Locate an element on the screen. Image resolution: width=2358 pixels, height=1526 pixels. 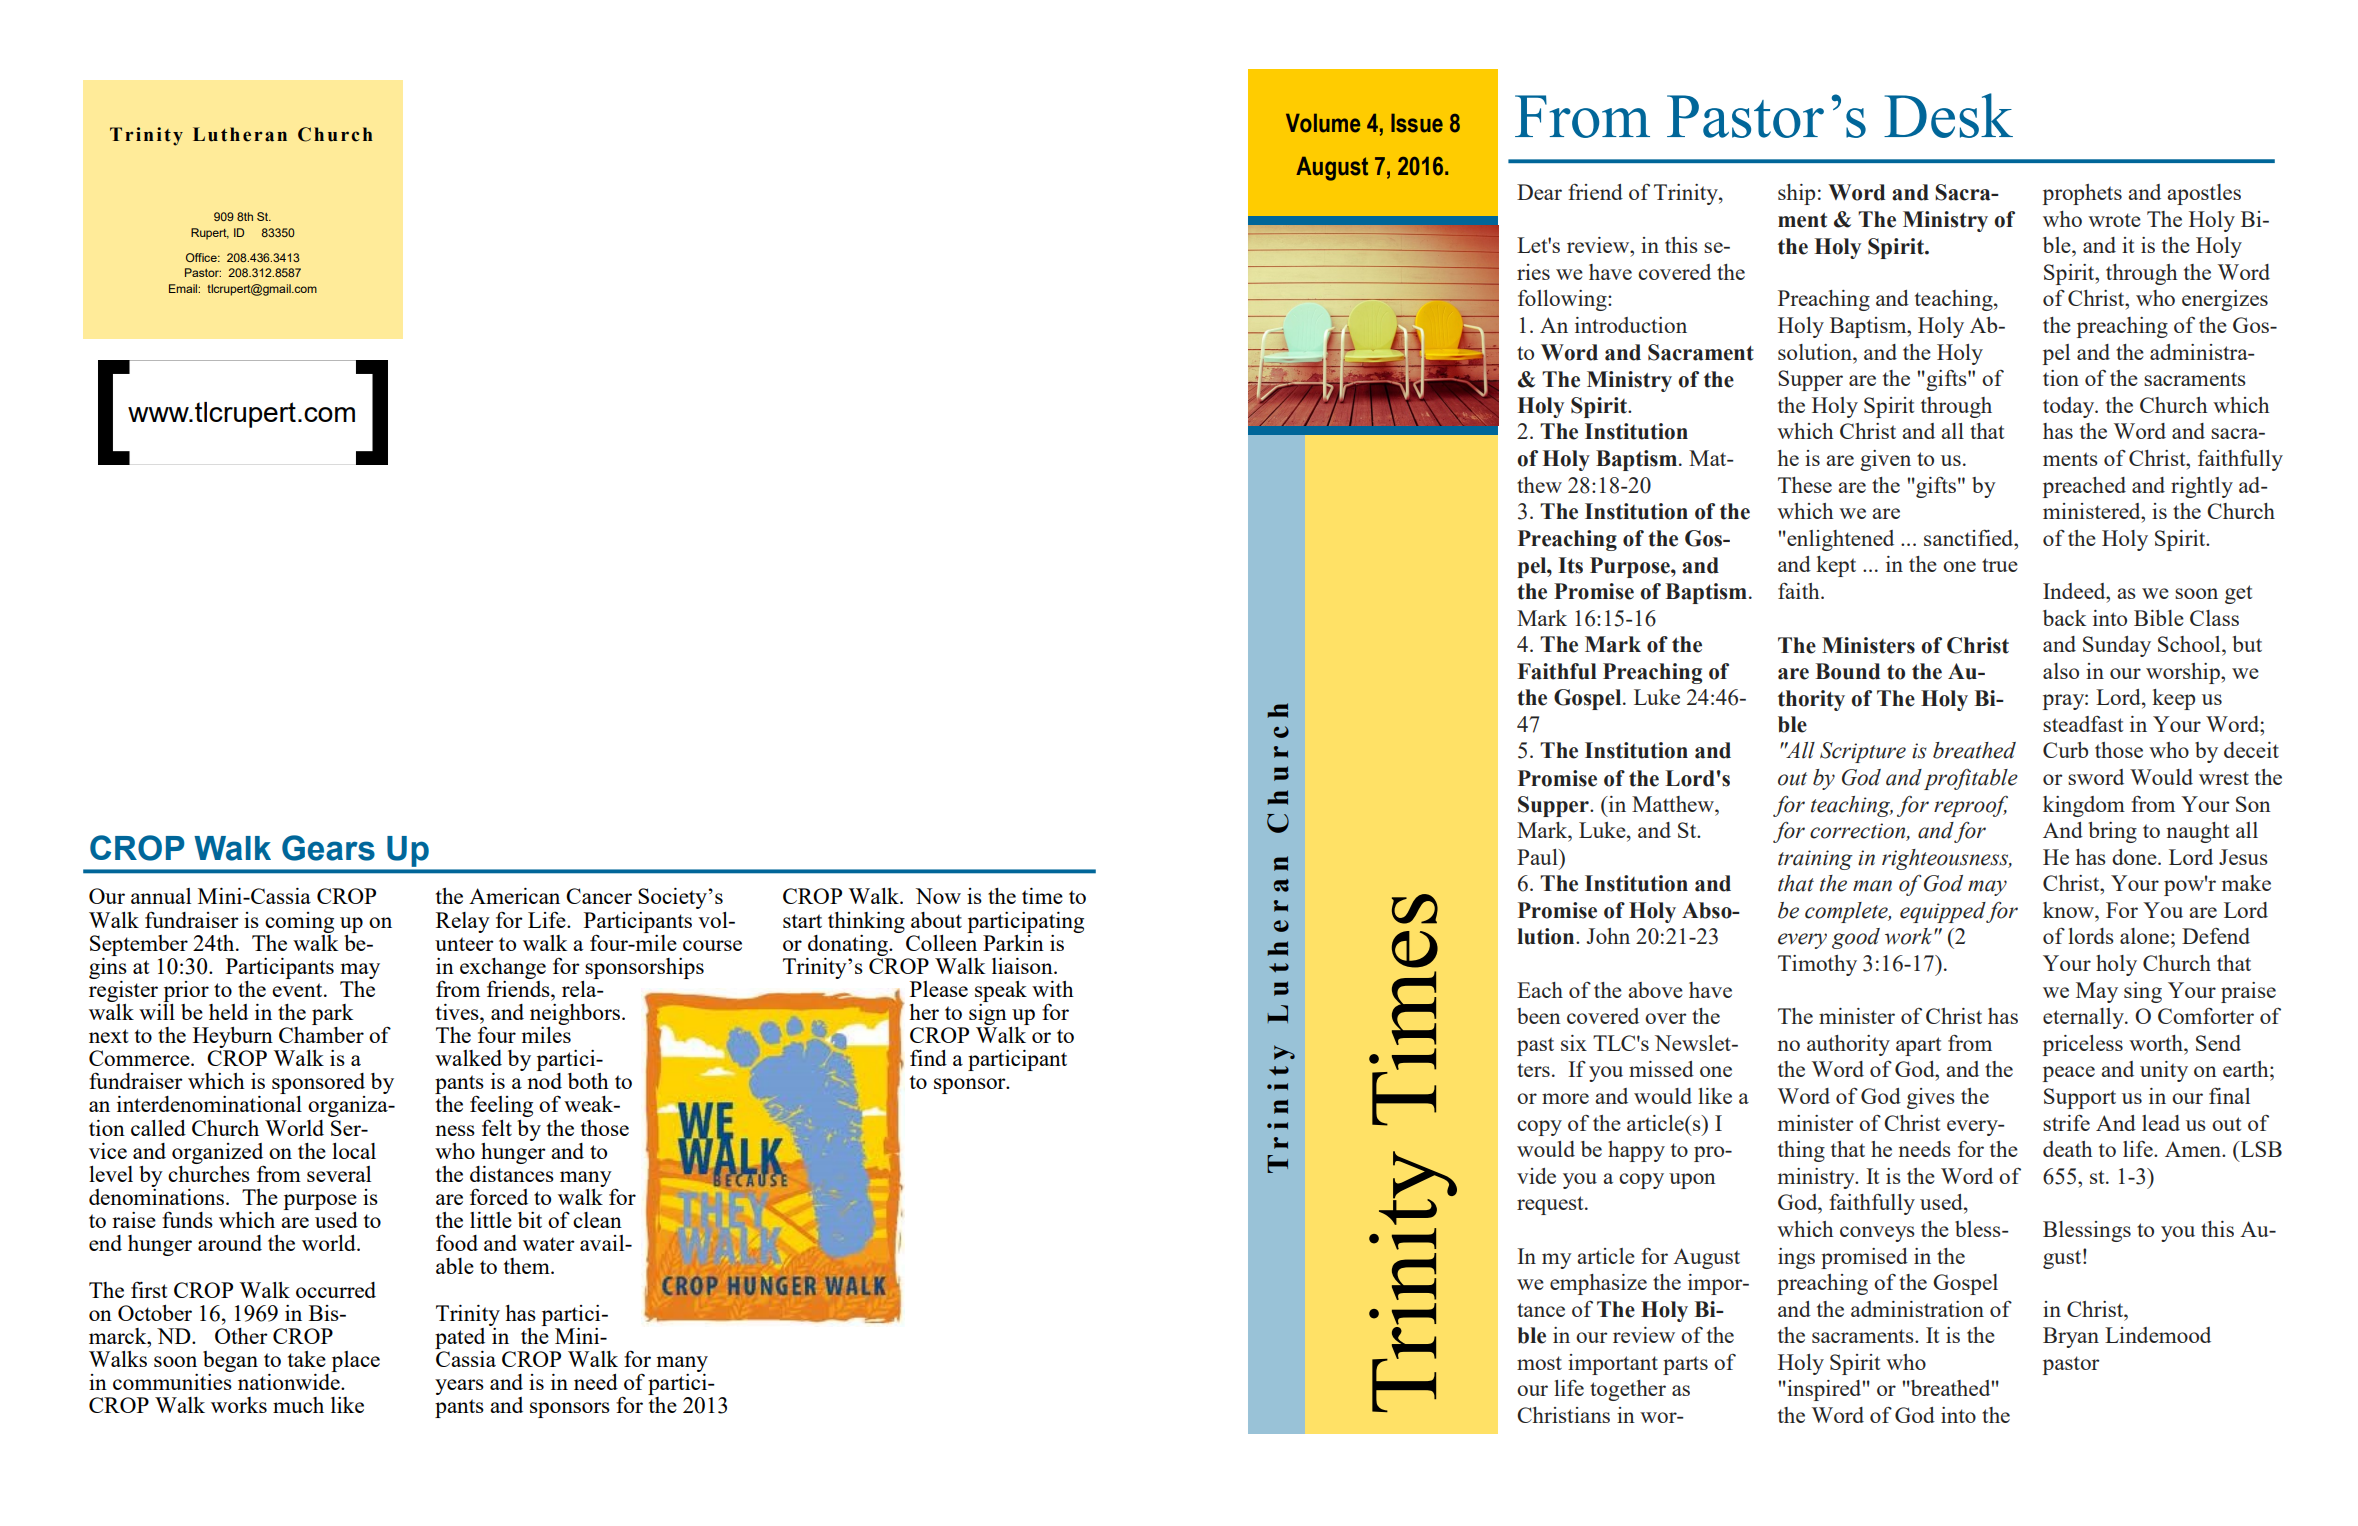
local is located at coordinates (354, 1151).
